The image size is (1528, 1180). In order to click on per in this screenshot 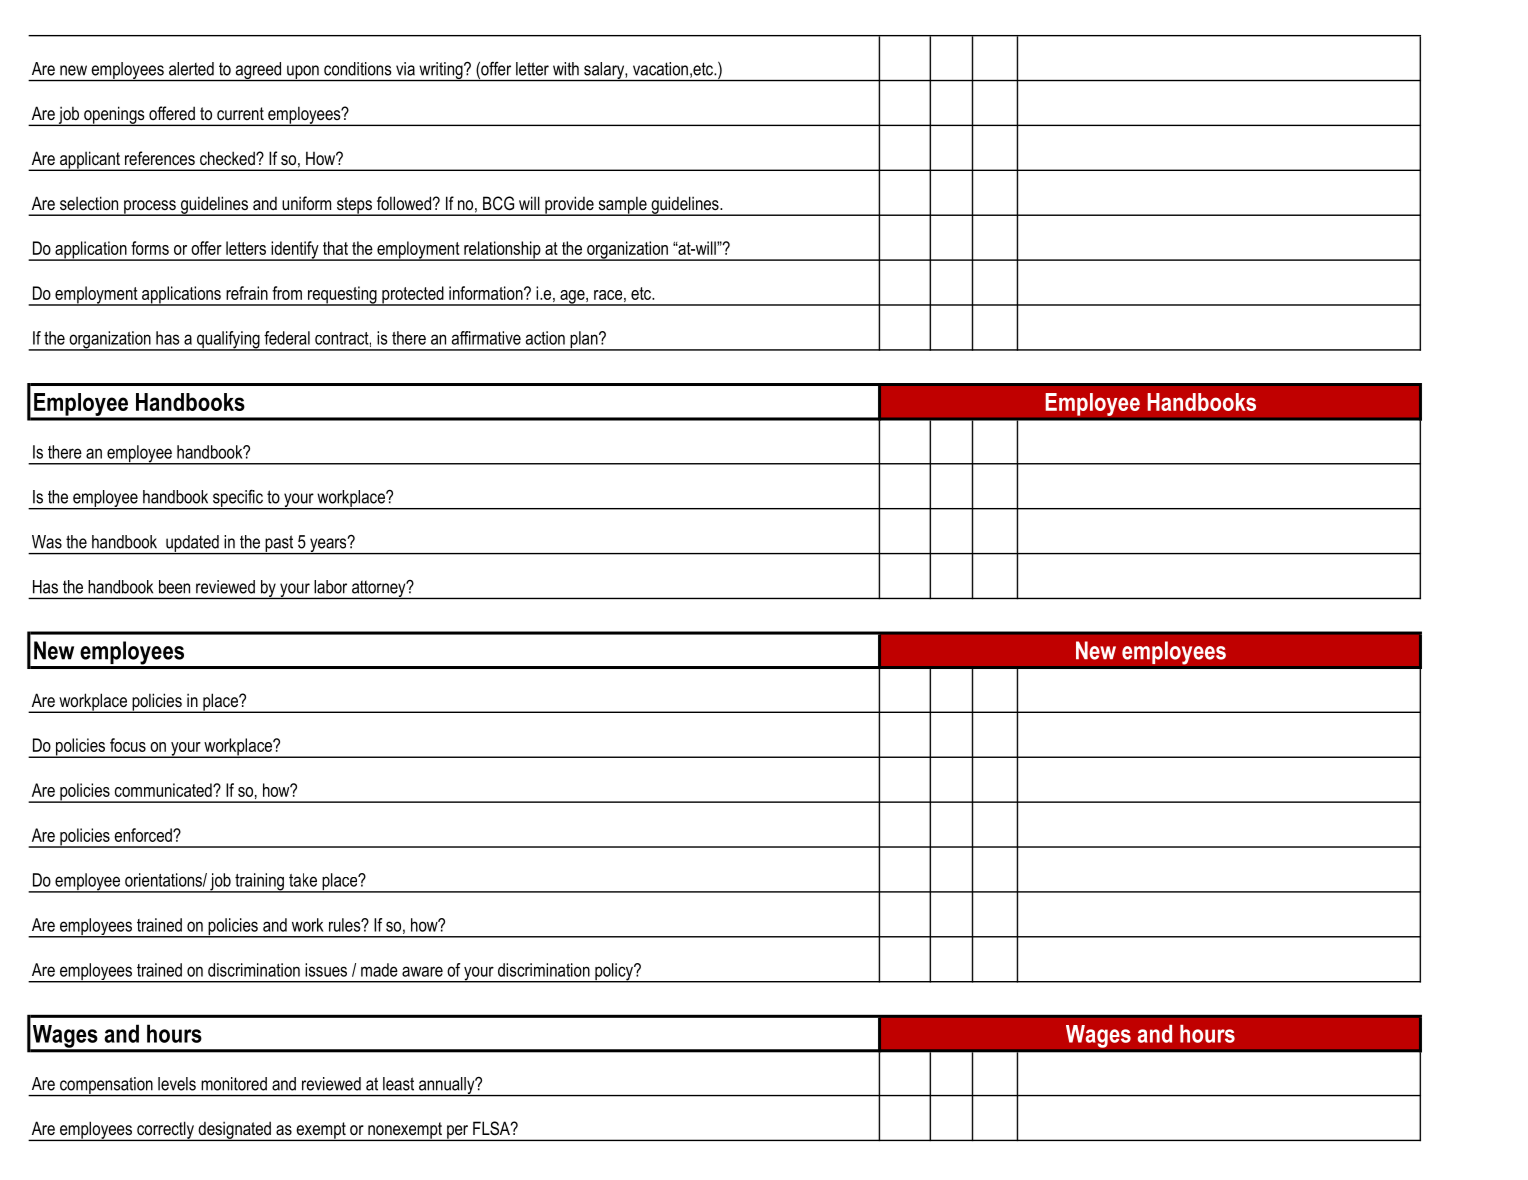, I will do `click(458, 1133)`.
